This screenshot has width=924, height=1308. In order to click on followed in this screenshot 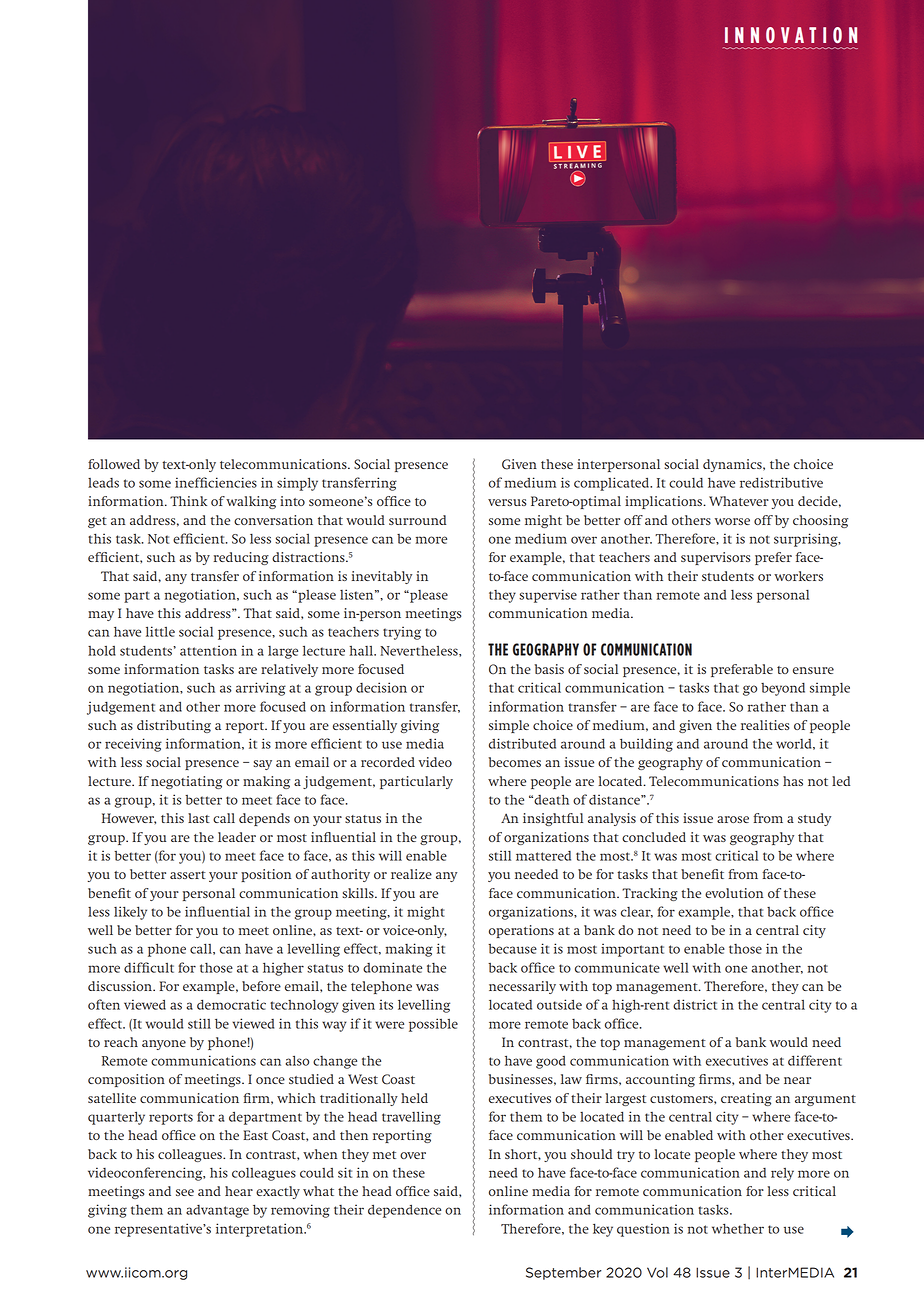, I will do `click(114, 464)`.
